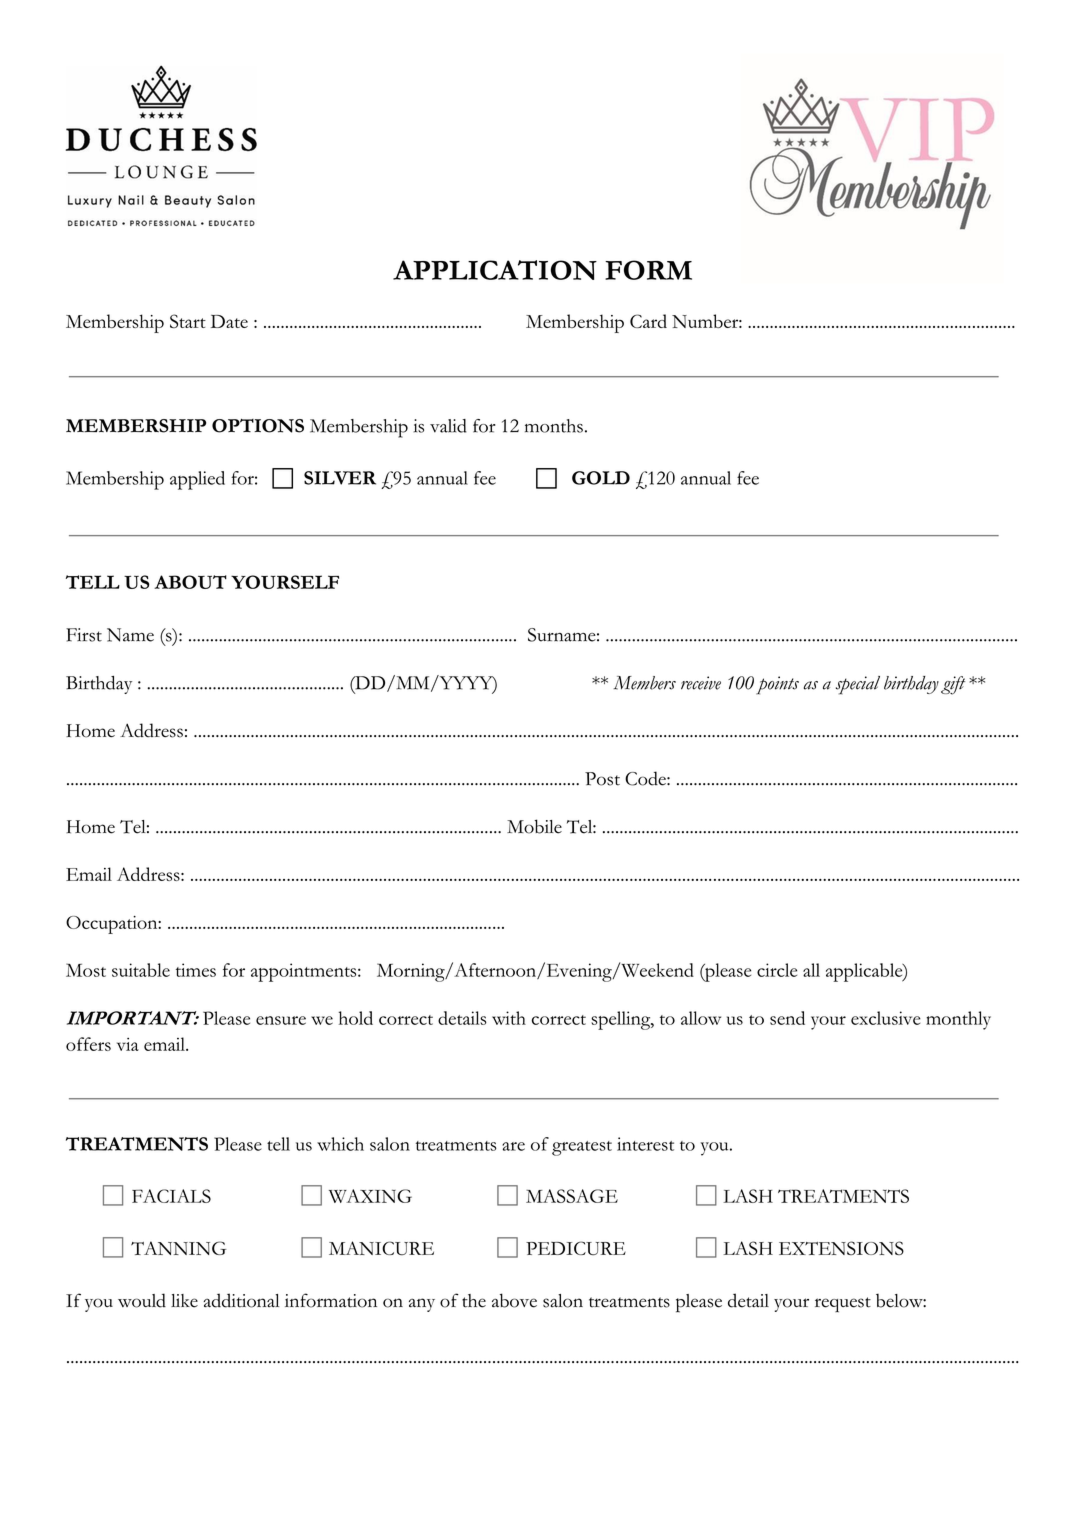 Image resolution: width=1087 pixels, height=1538 pixels. What do you see at coordinates (601, 478) in the screenshot?
I see `GOLD` at bounding box center [601, 478].
